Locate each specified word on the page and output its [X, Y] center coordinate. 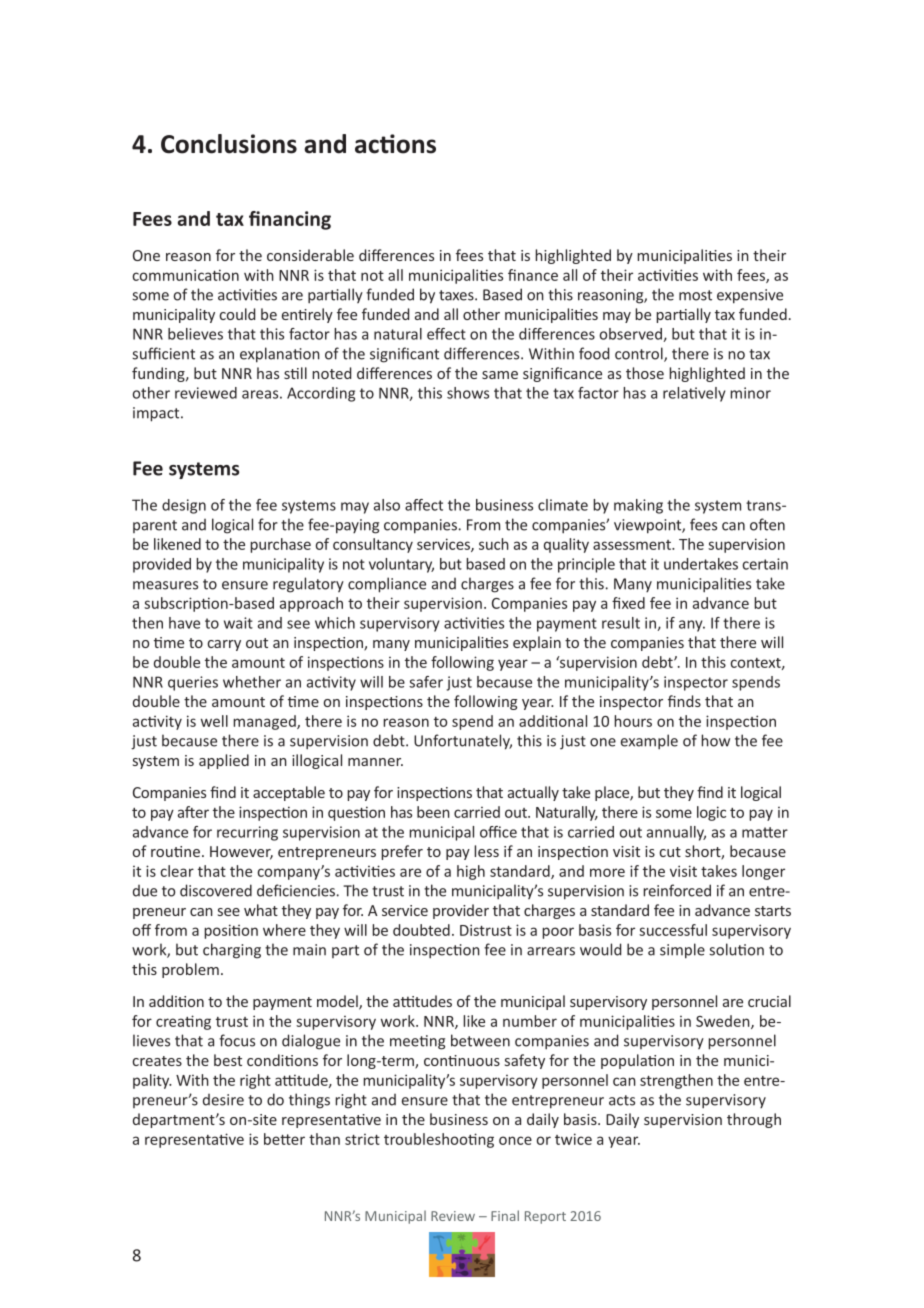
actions [395, 144]
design [184, 506]
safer [426, 682]
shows [468, 393]
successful [673, 930]
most [695, 295]
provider [461, 911]
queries [193, 683]
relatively [694, 394]
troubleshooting [439, 1140]
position [231, 931]
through [754, 1120]
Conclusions [229, 144]
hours [633, 721]
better [284, 1139]
